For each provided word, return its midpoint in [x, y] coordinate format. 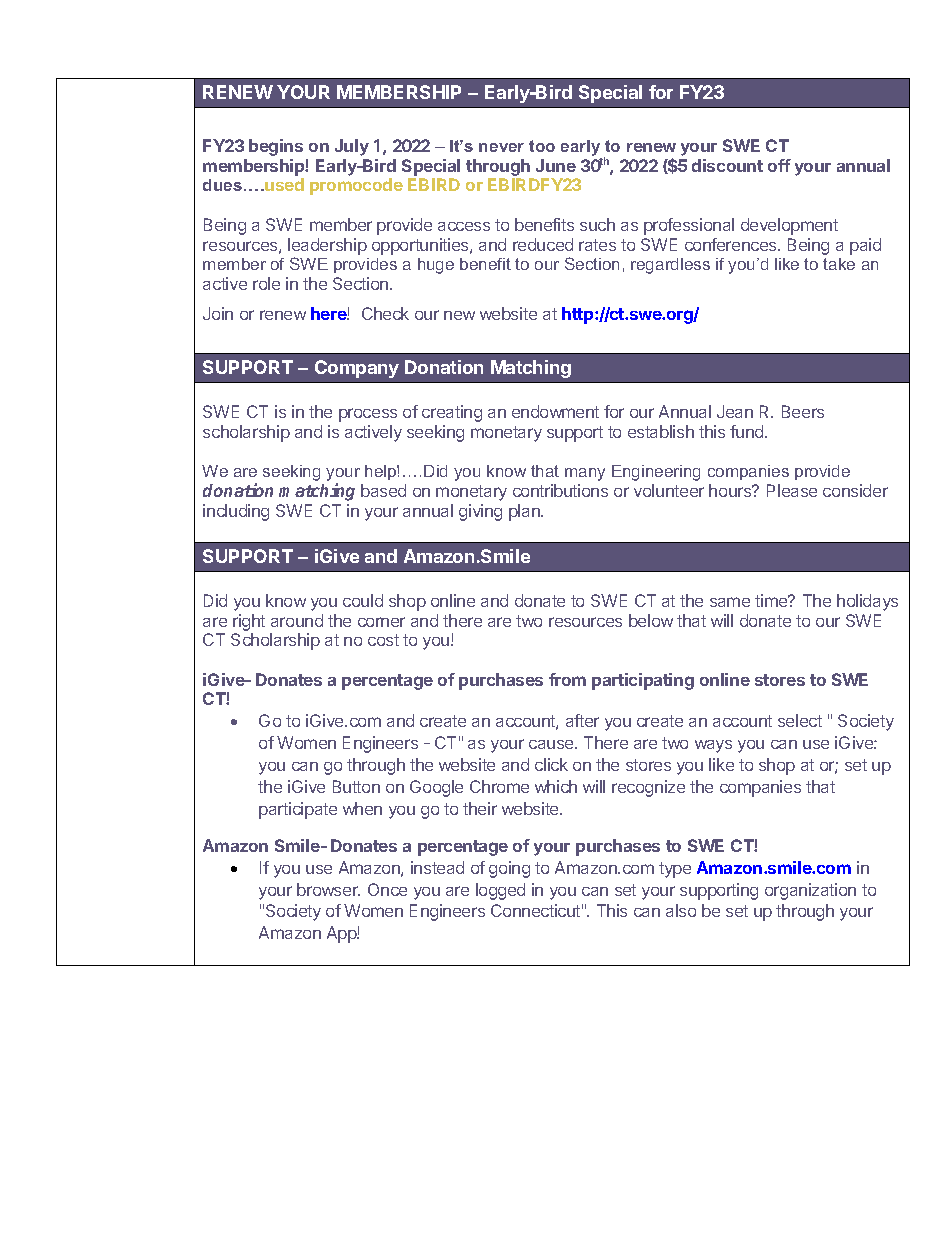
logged [500, 891]
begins [276, 147]
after [582, 720]
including [236, 512]
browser [328, 889]
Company [357, 369]
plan [525, 512]
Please [792, 490]
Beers [803, 411]
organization [810, 891]
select [800, 720]
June [556, 165]
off [779, 165]
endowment [555, 411]
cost [383, 640]
